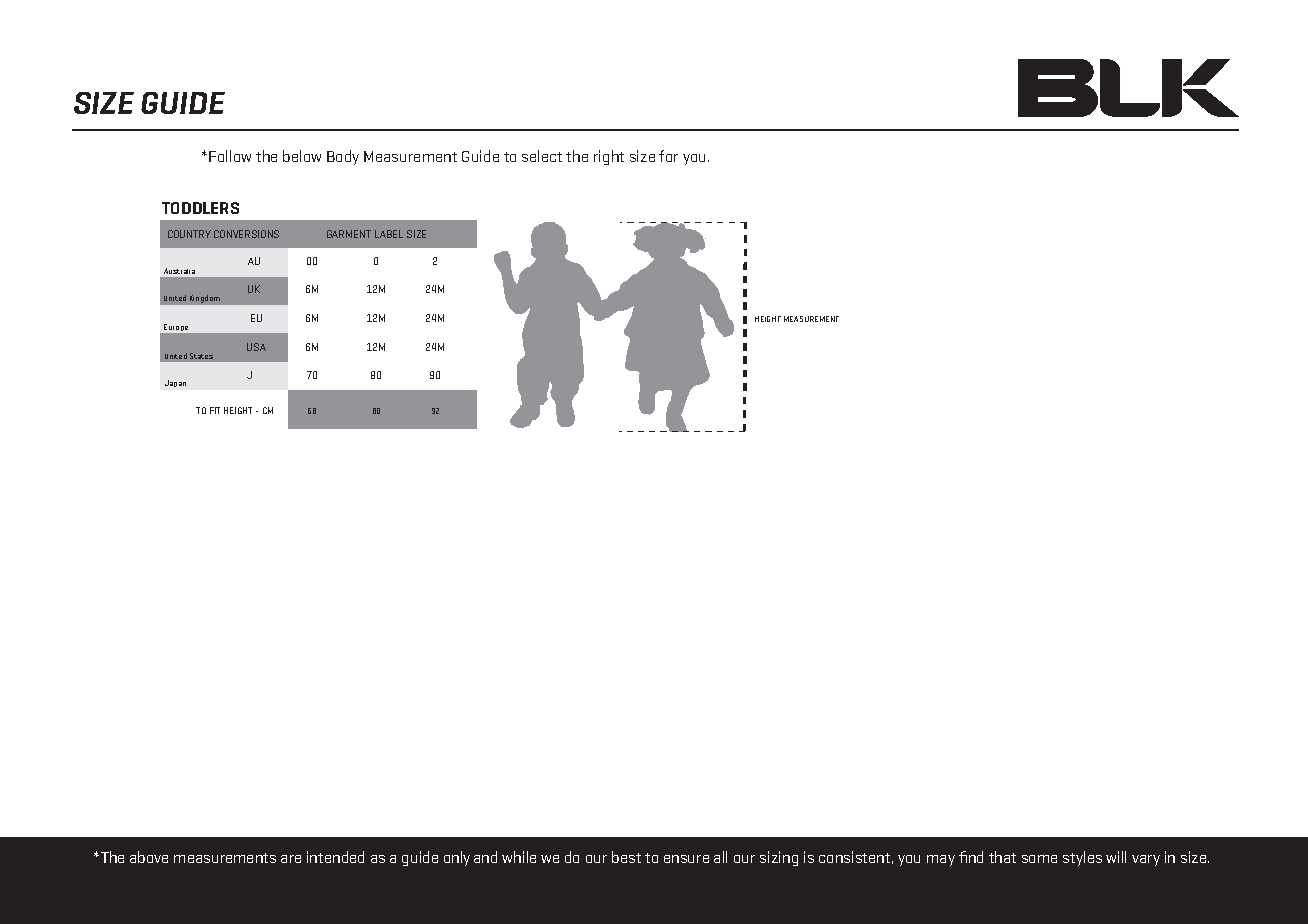  What do you see at coordinates (668, 156) in the image?
I see `for` at bounding box center [668, 156].
